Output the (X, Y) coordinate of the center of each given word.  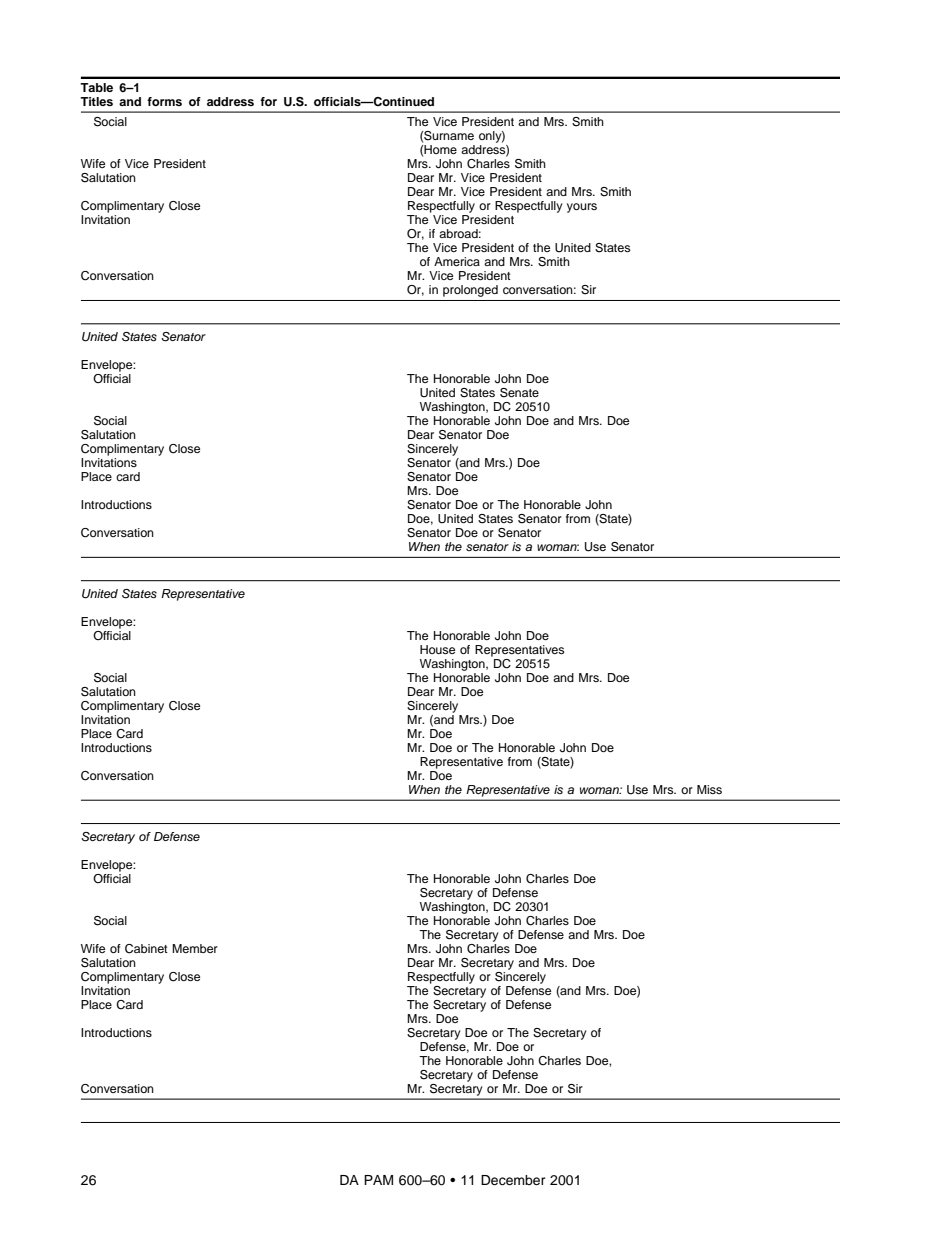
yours (582, 208)
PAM (378, 1180)
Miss (709, 789)
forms (164, 101)
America (457, 261)
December (513, 1180)
